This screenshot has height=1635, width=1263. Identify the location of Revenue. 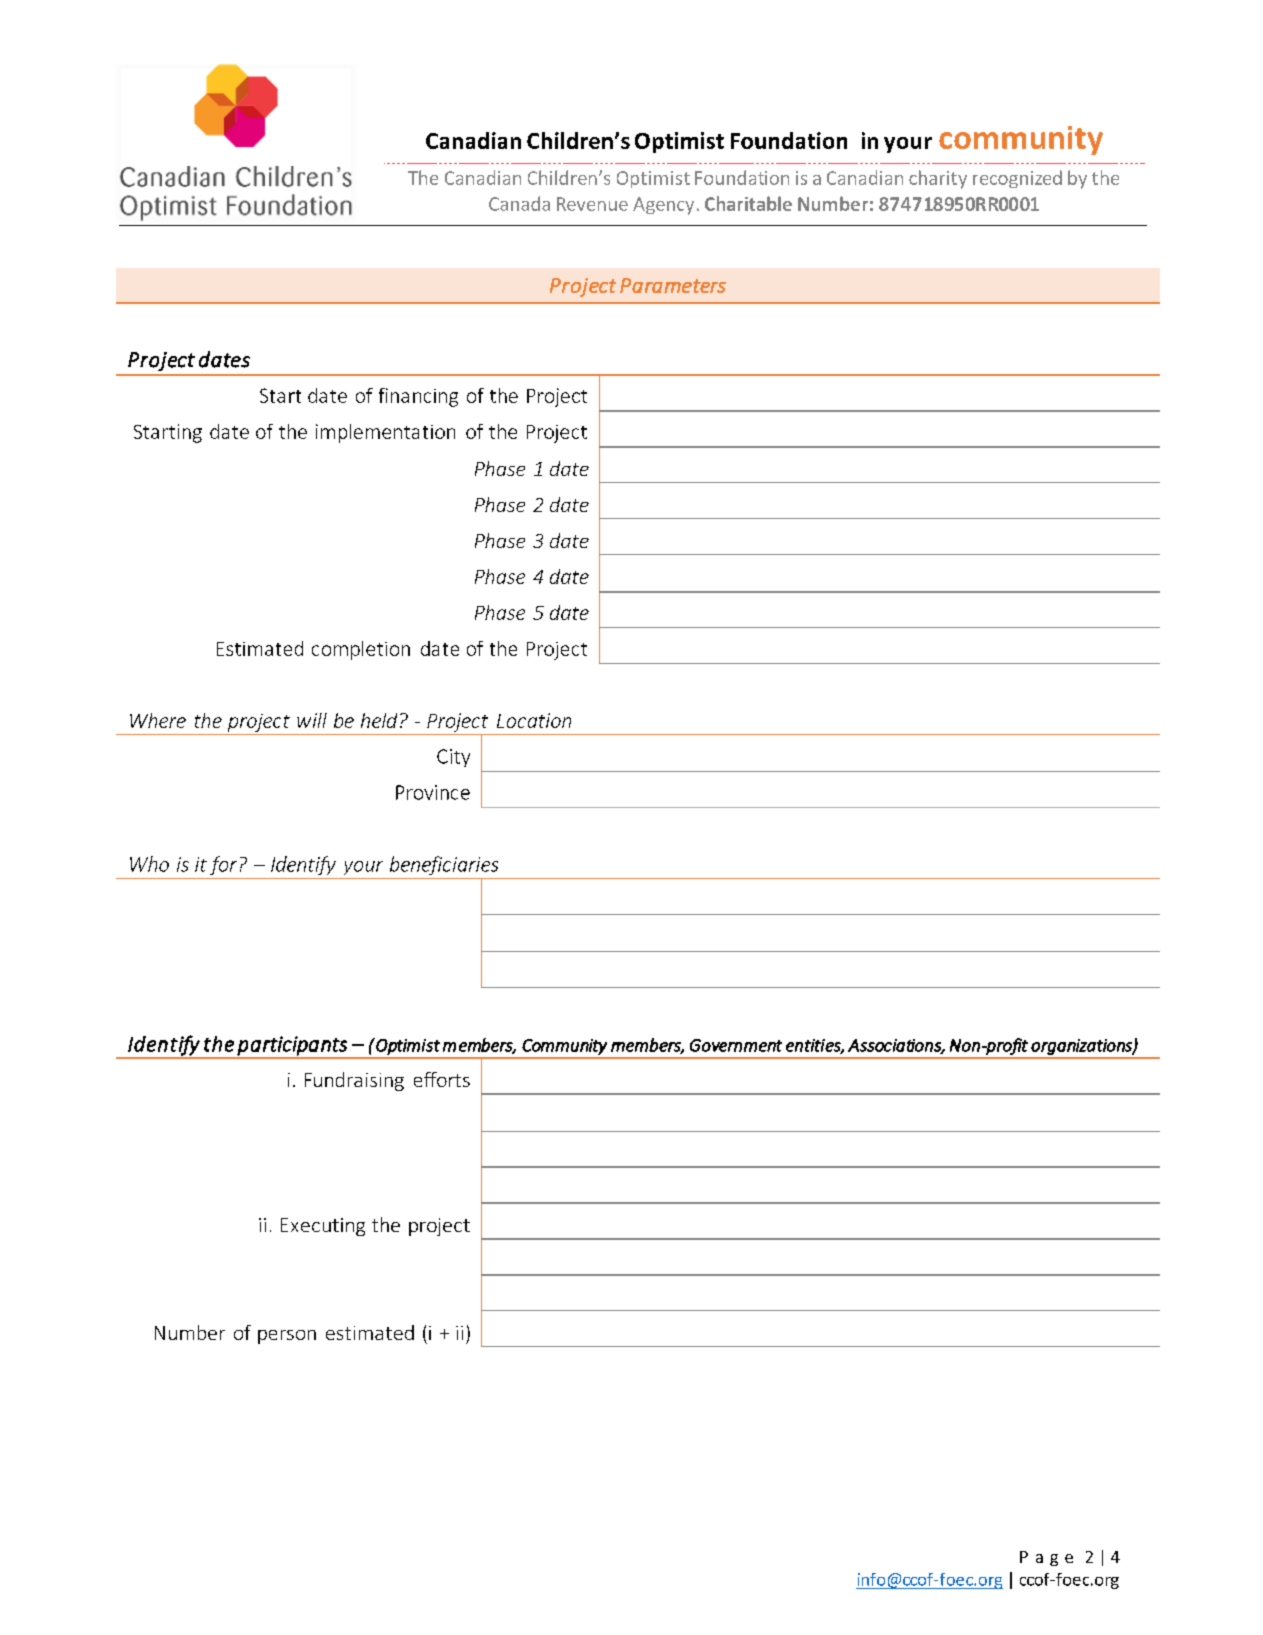
(592, 204).
